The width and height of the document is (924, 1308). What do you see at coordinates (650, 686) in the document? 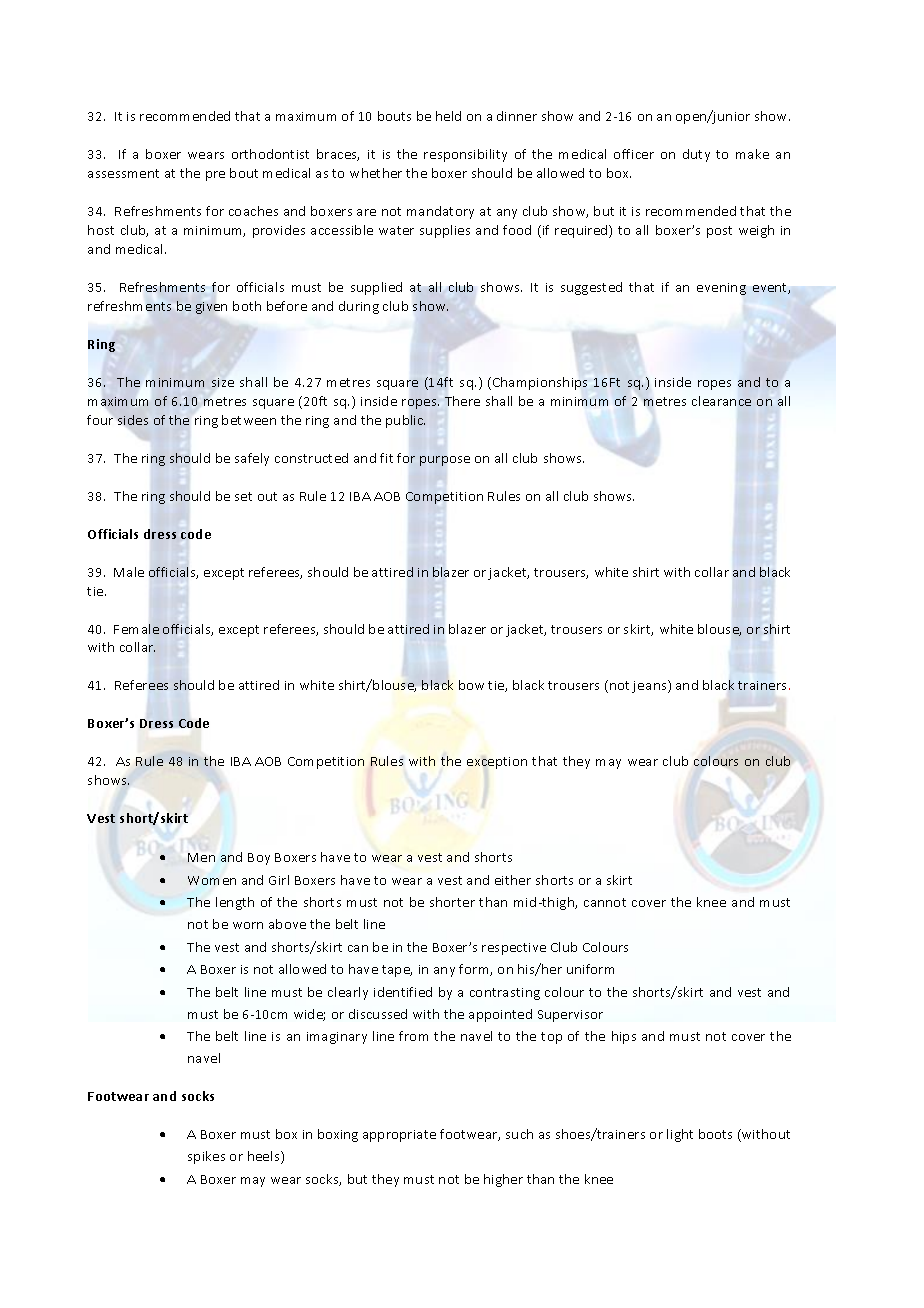
I see `jeans` at bounding box center [650, 686].
